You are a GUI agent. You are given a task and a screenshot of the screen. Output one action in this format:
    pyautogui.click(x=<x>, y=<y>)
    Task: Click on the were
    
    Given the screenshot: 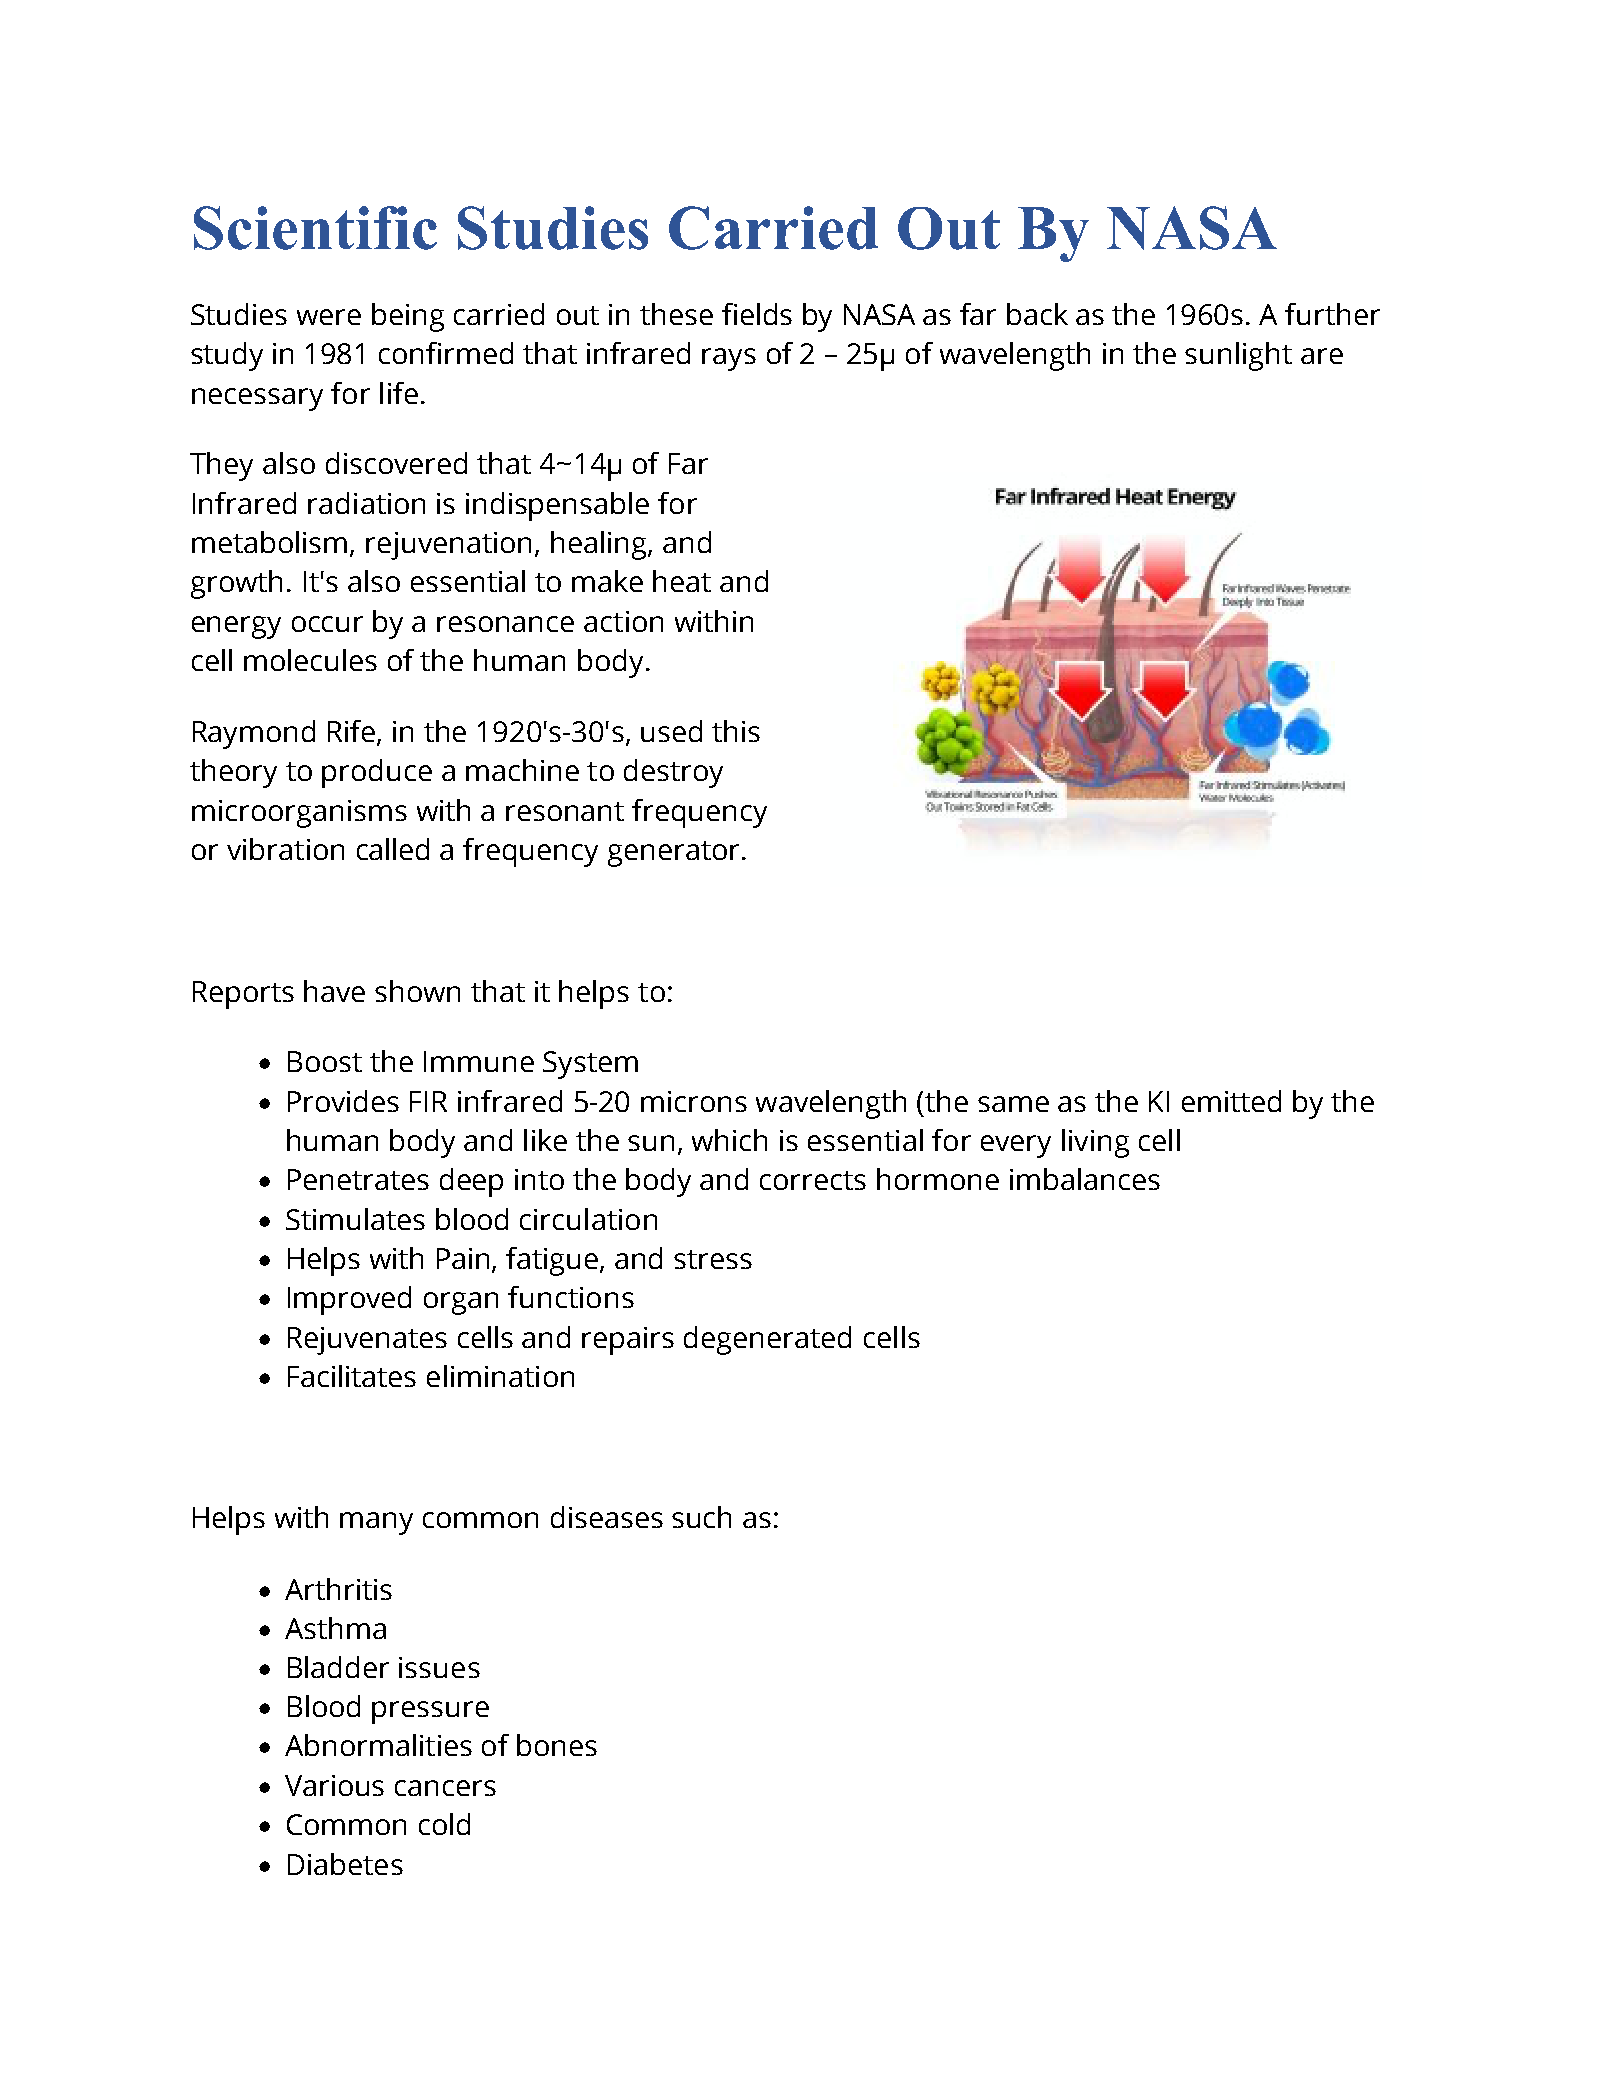 What is the action you would take?
    pyautogui.click(x=329, y=317)
